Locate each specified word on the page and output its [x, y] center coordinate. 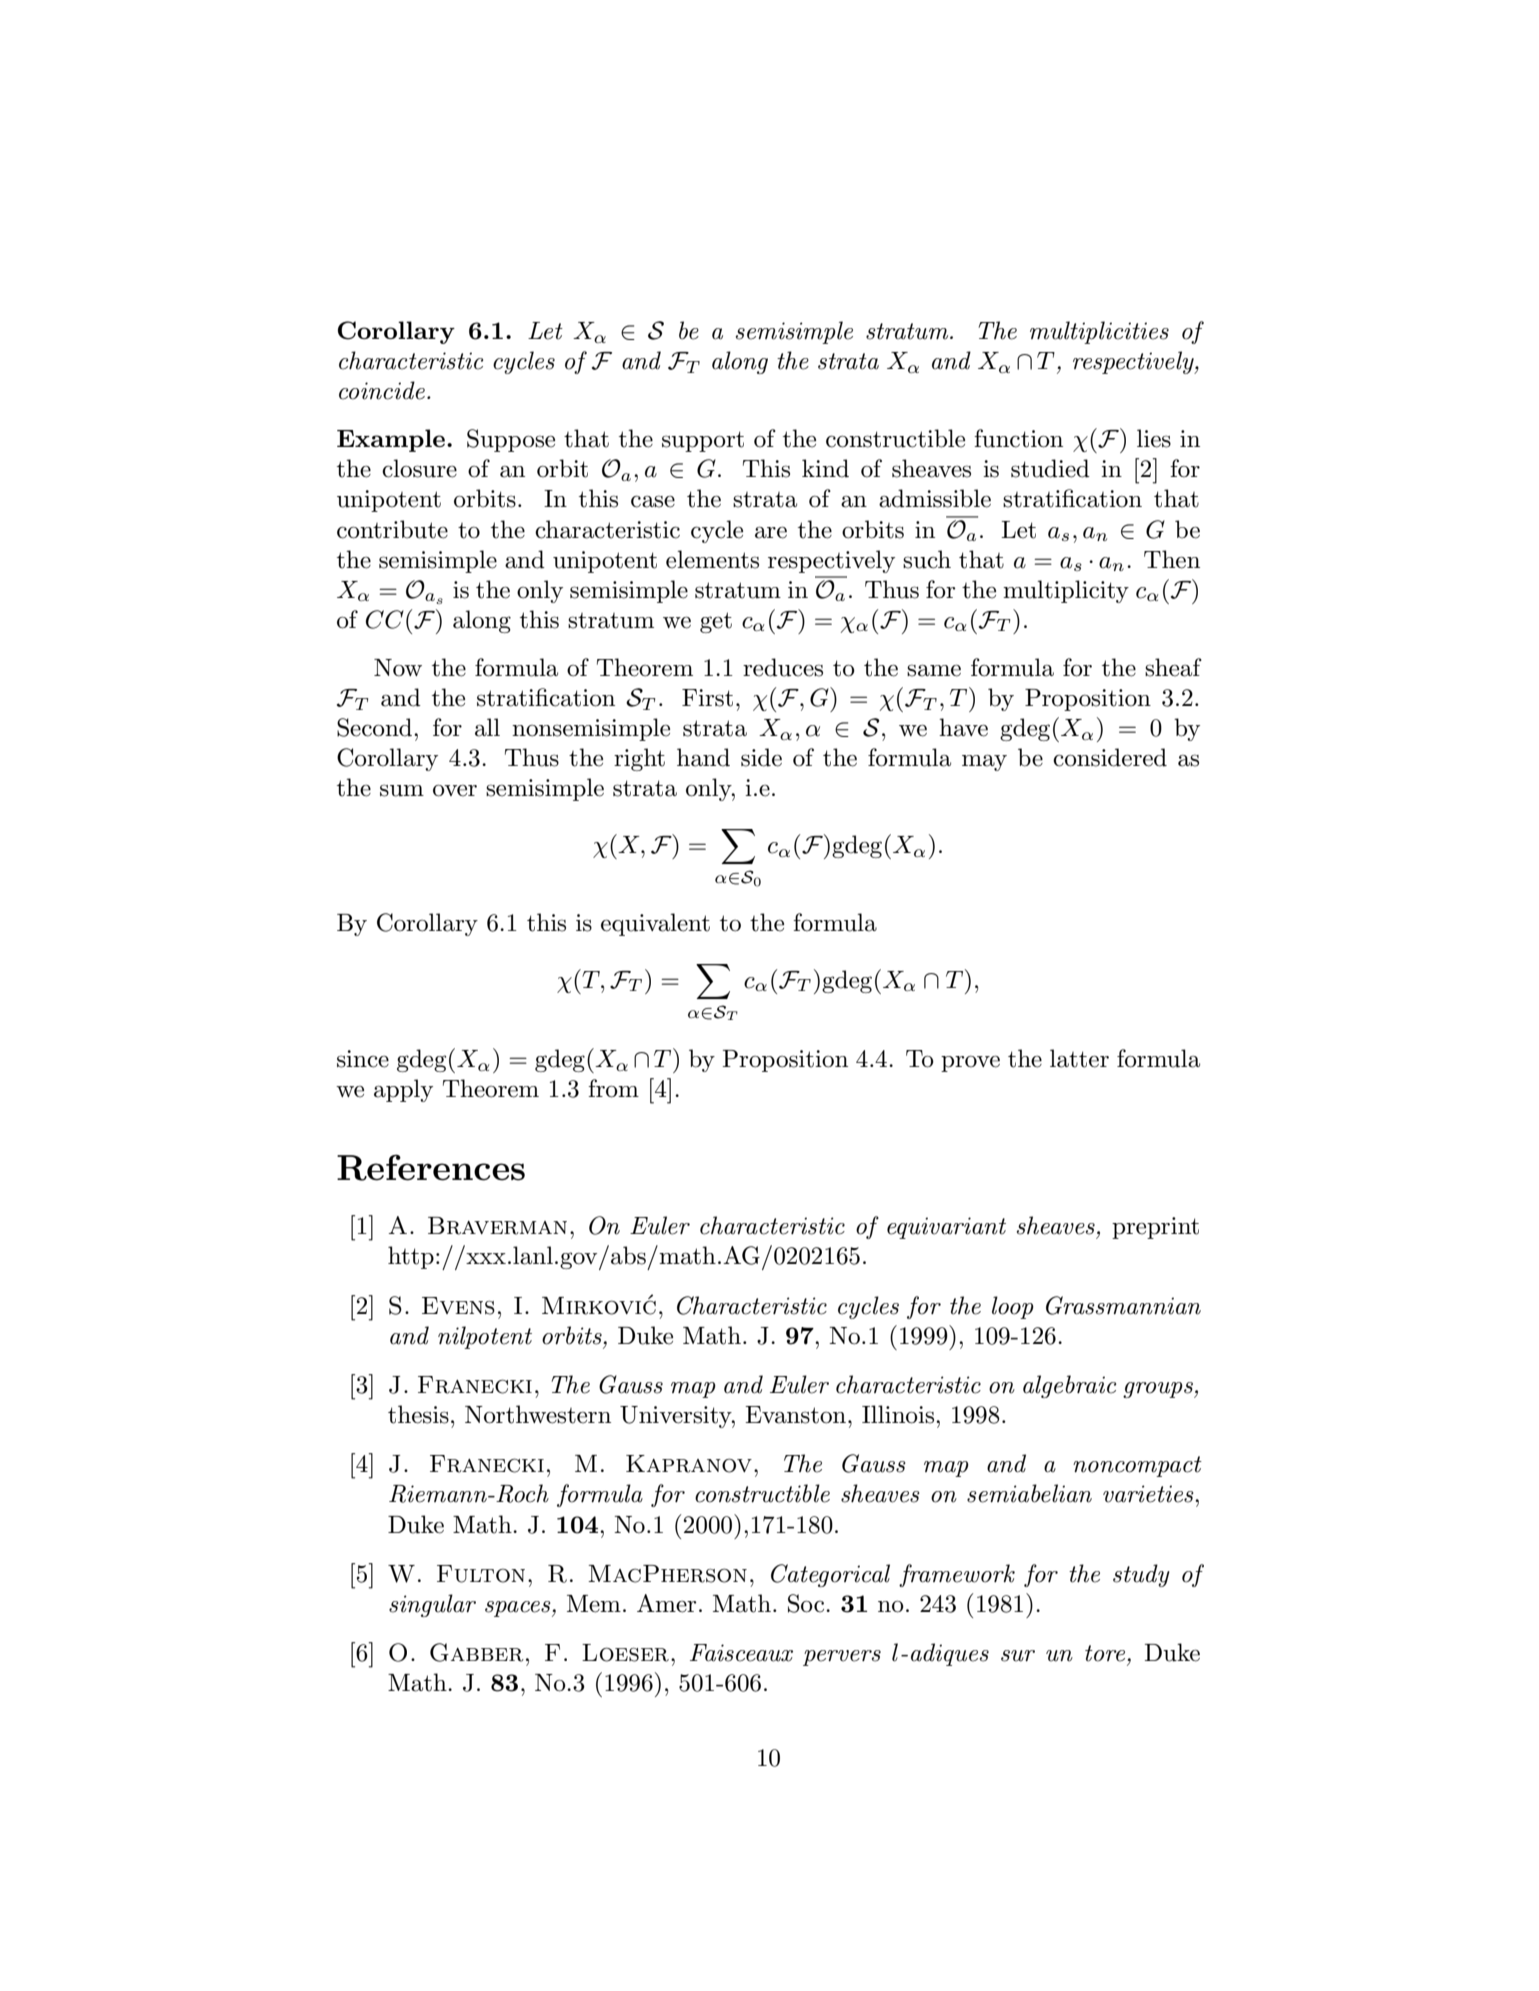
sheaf [1173, 667]
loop [1013, 1307]
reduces [783, 667]
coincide [382, 390]
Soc [807, 1603]
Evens [458, 1306]
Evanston [797, 1415]
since [363, 1059]
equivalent [655, 924]
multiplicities [1099, 332]
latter [1079, 1058]
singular [432, 1605]
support [703, 441]
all [487, 727]
